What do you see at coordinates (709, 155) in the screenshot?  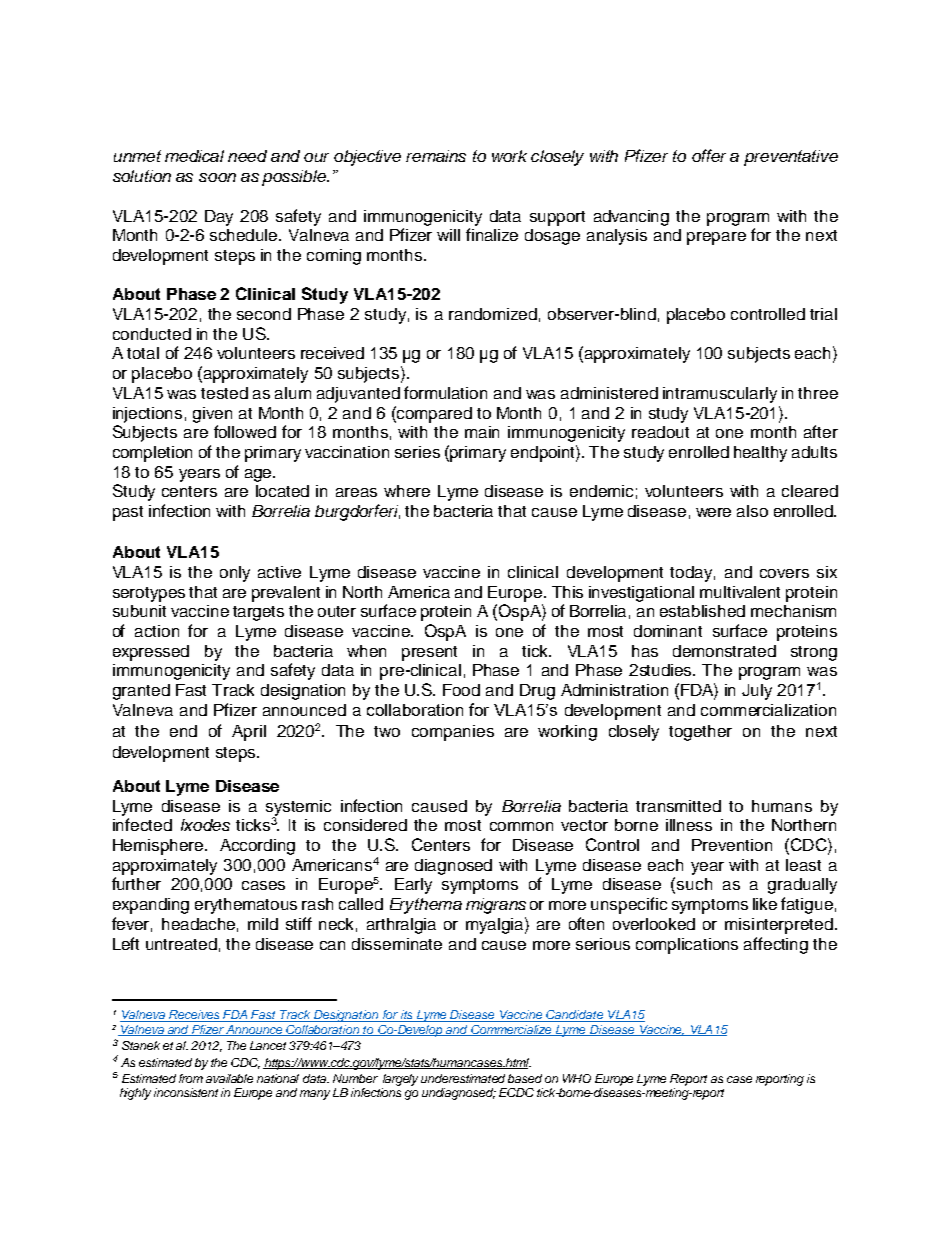 I see `offer` at bounding box center [709, 155].
